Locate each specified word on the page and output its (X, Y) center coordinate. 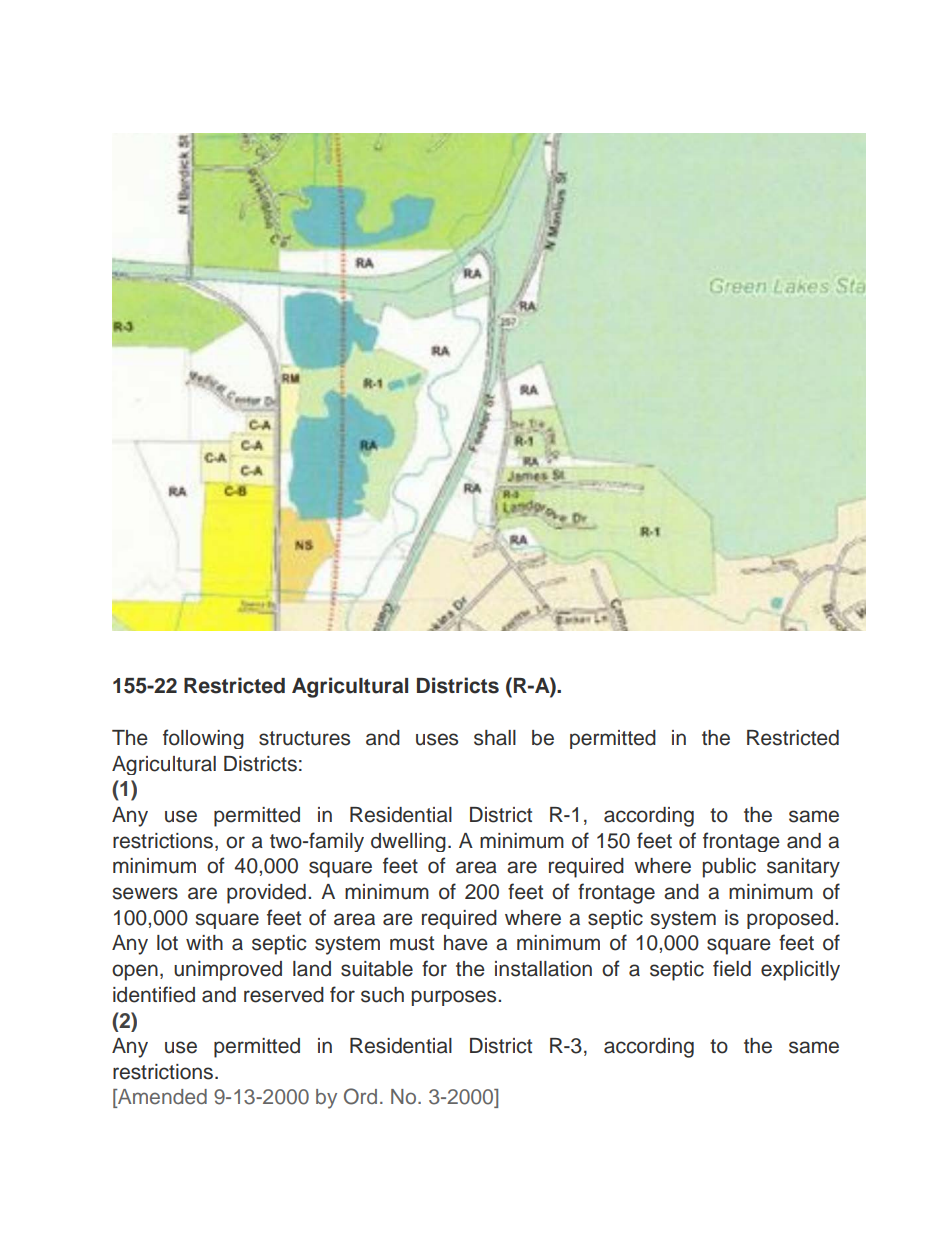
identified (154, 994)
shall (495, 738)
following (203, 739)
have (466, 943)
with (204, 942)
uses (437, 739)
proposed (790, 919)
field (732, 968)
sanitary (803, 868)
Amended (161, 1098)
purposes (455, 998)
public (729, 868)
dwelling (408, 842)
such (382, 995)
